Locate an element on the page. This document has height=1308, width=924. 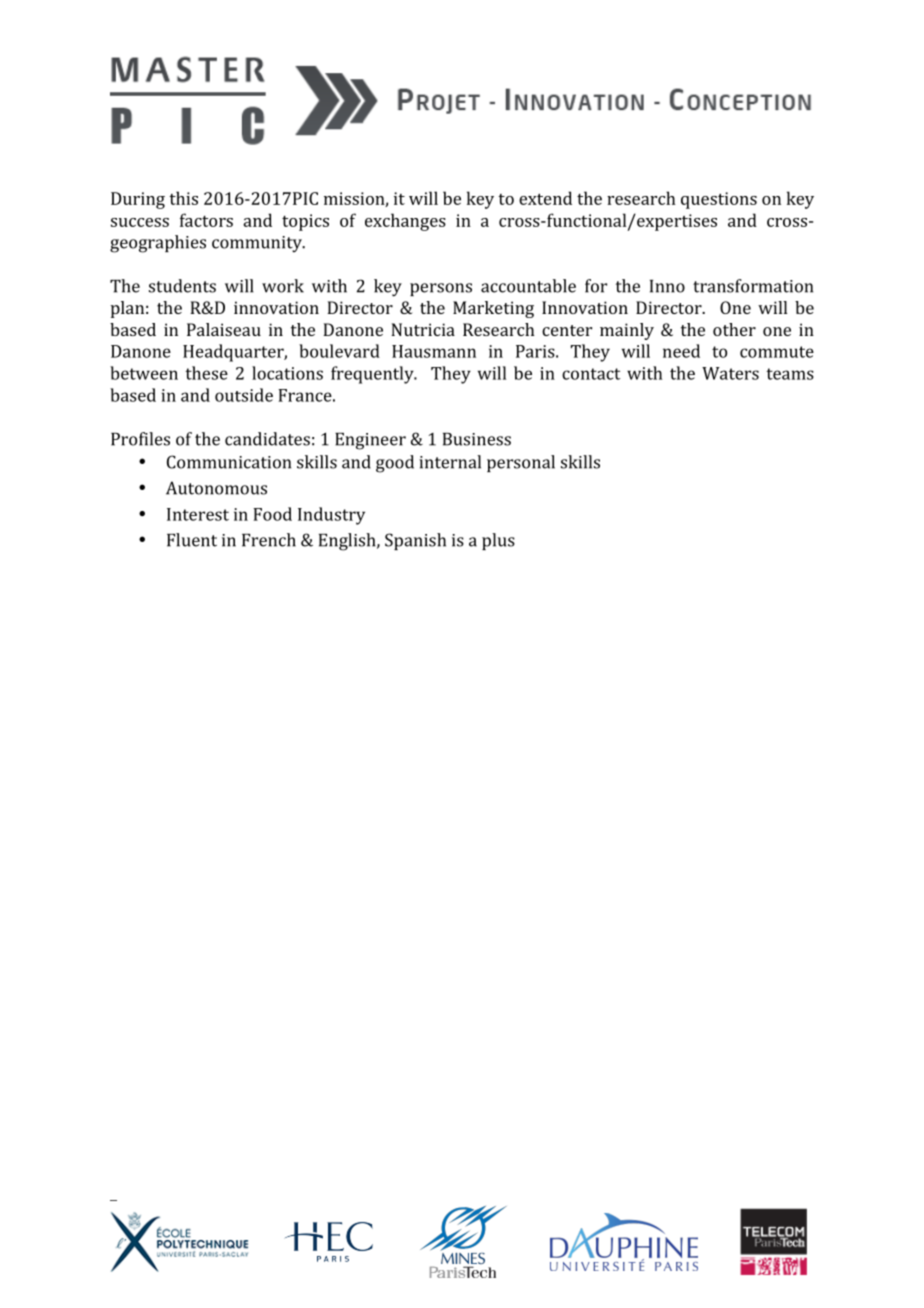
candidates is located at coordinates (267, 439).
